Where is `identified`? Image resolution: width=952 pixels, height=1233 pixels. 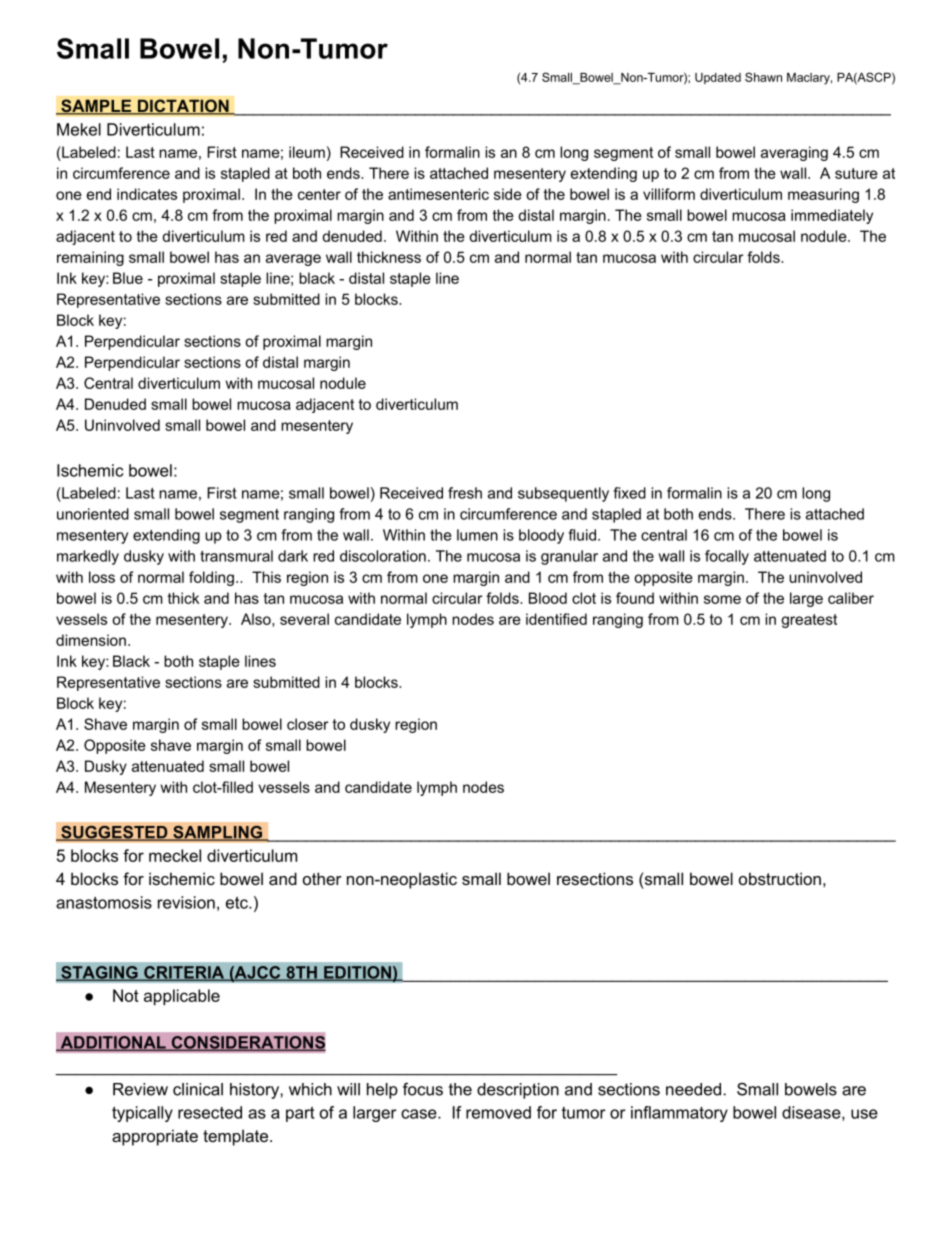
identified is located at coordinates (556, 619).
